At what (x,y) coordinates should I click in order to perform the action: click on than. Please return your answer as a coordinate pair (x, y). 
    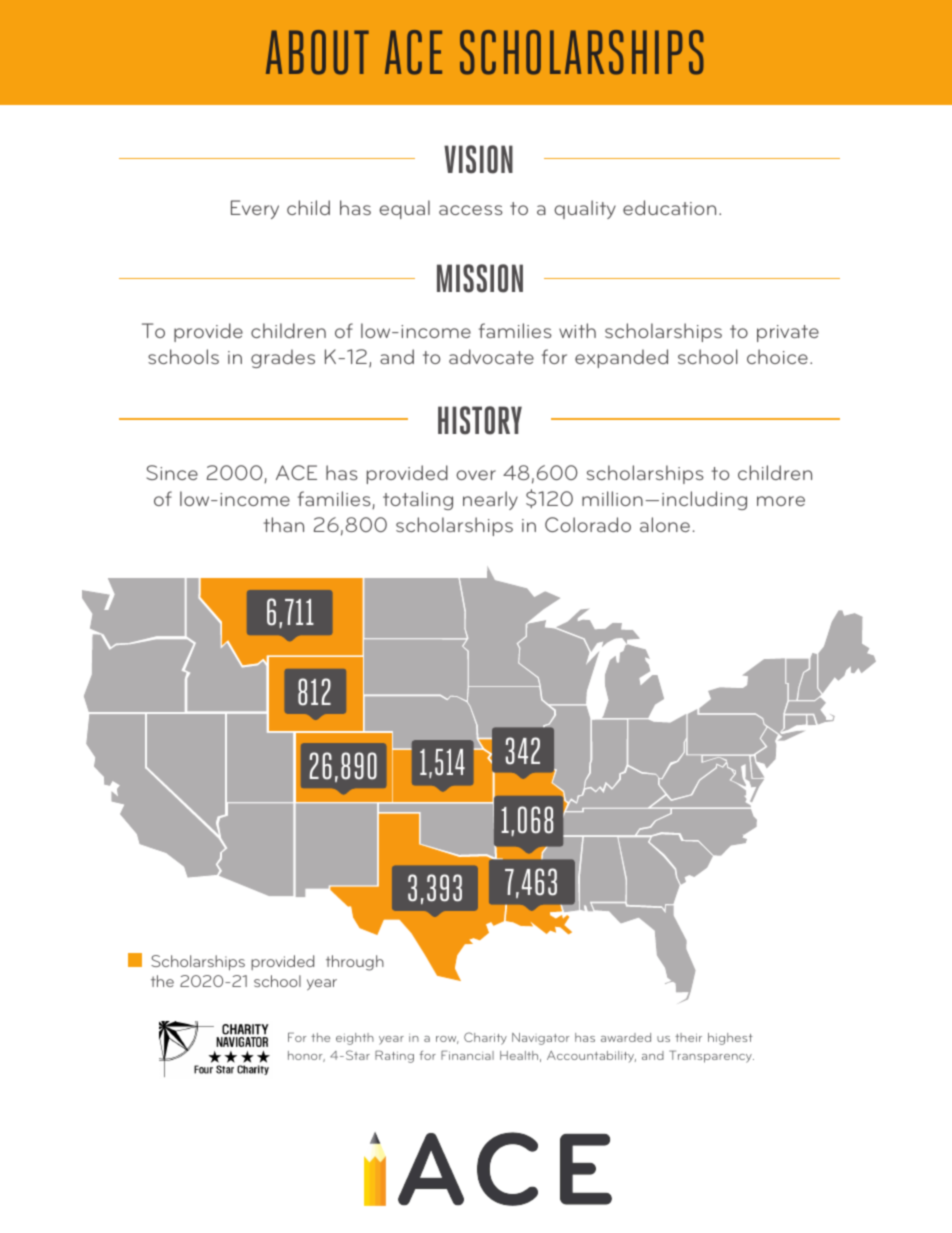
    Looking at the image, I should click on (283, 524).
